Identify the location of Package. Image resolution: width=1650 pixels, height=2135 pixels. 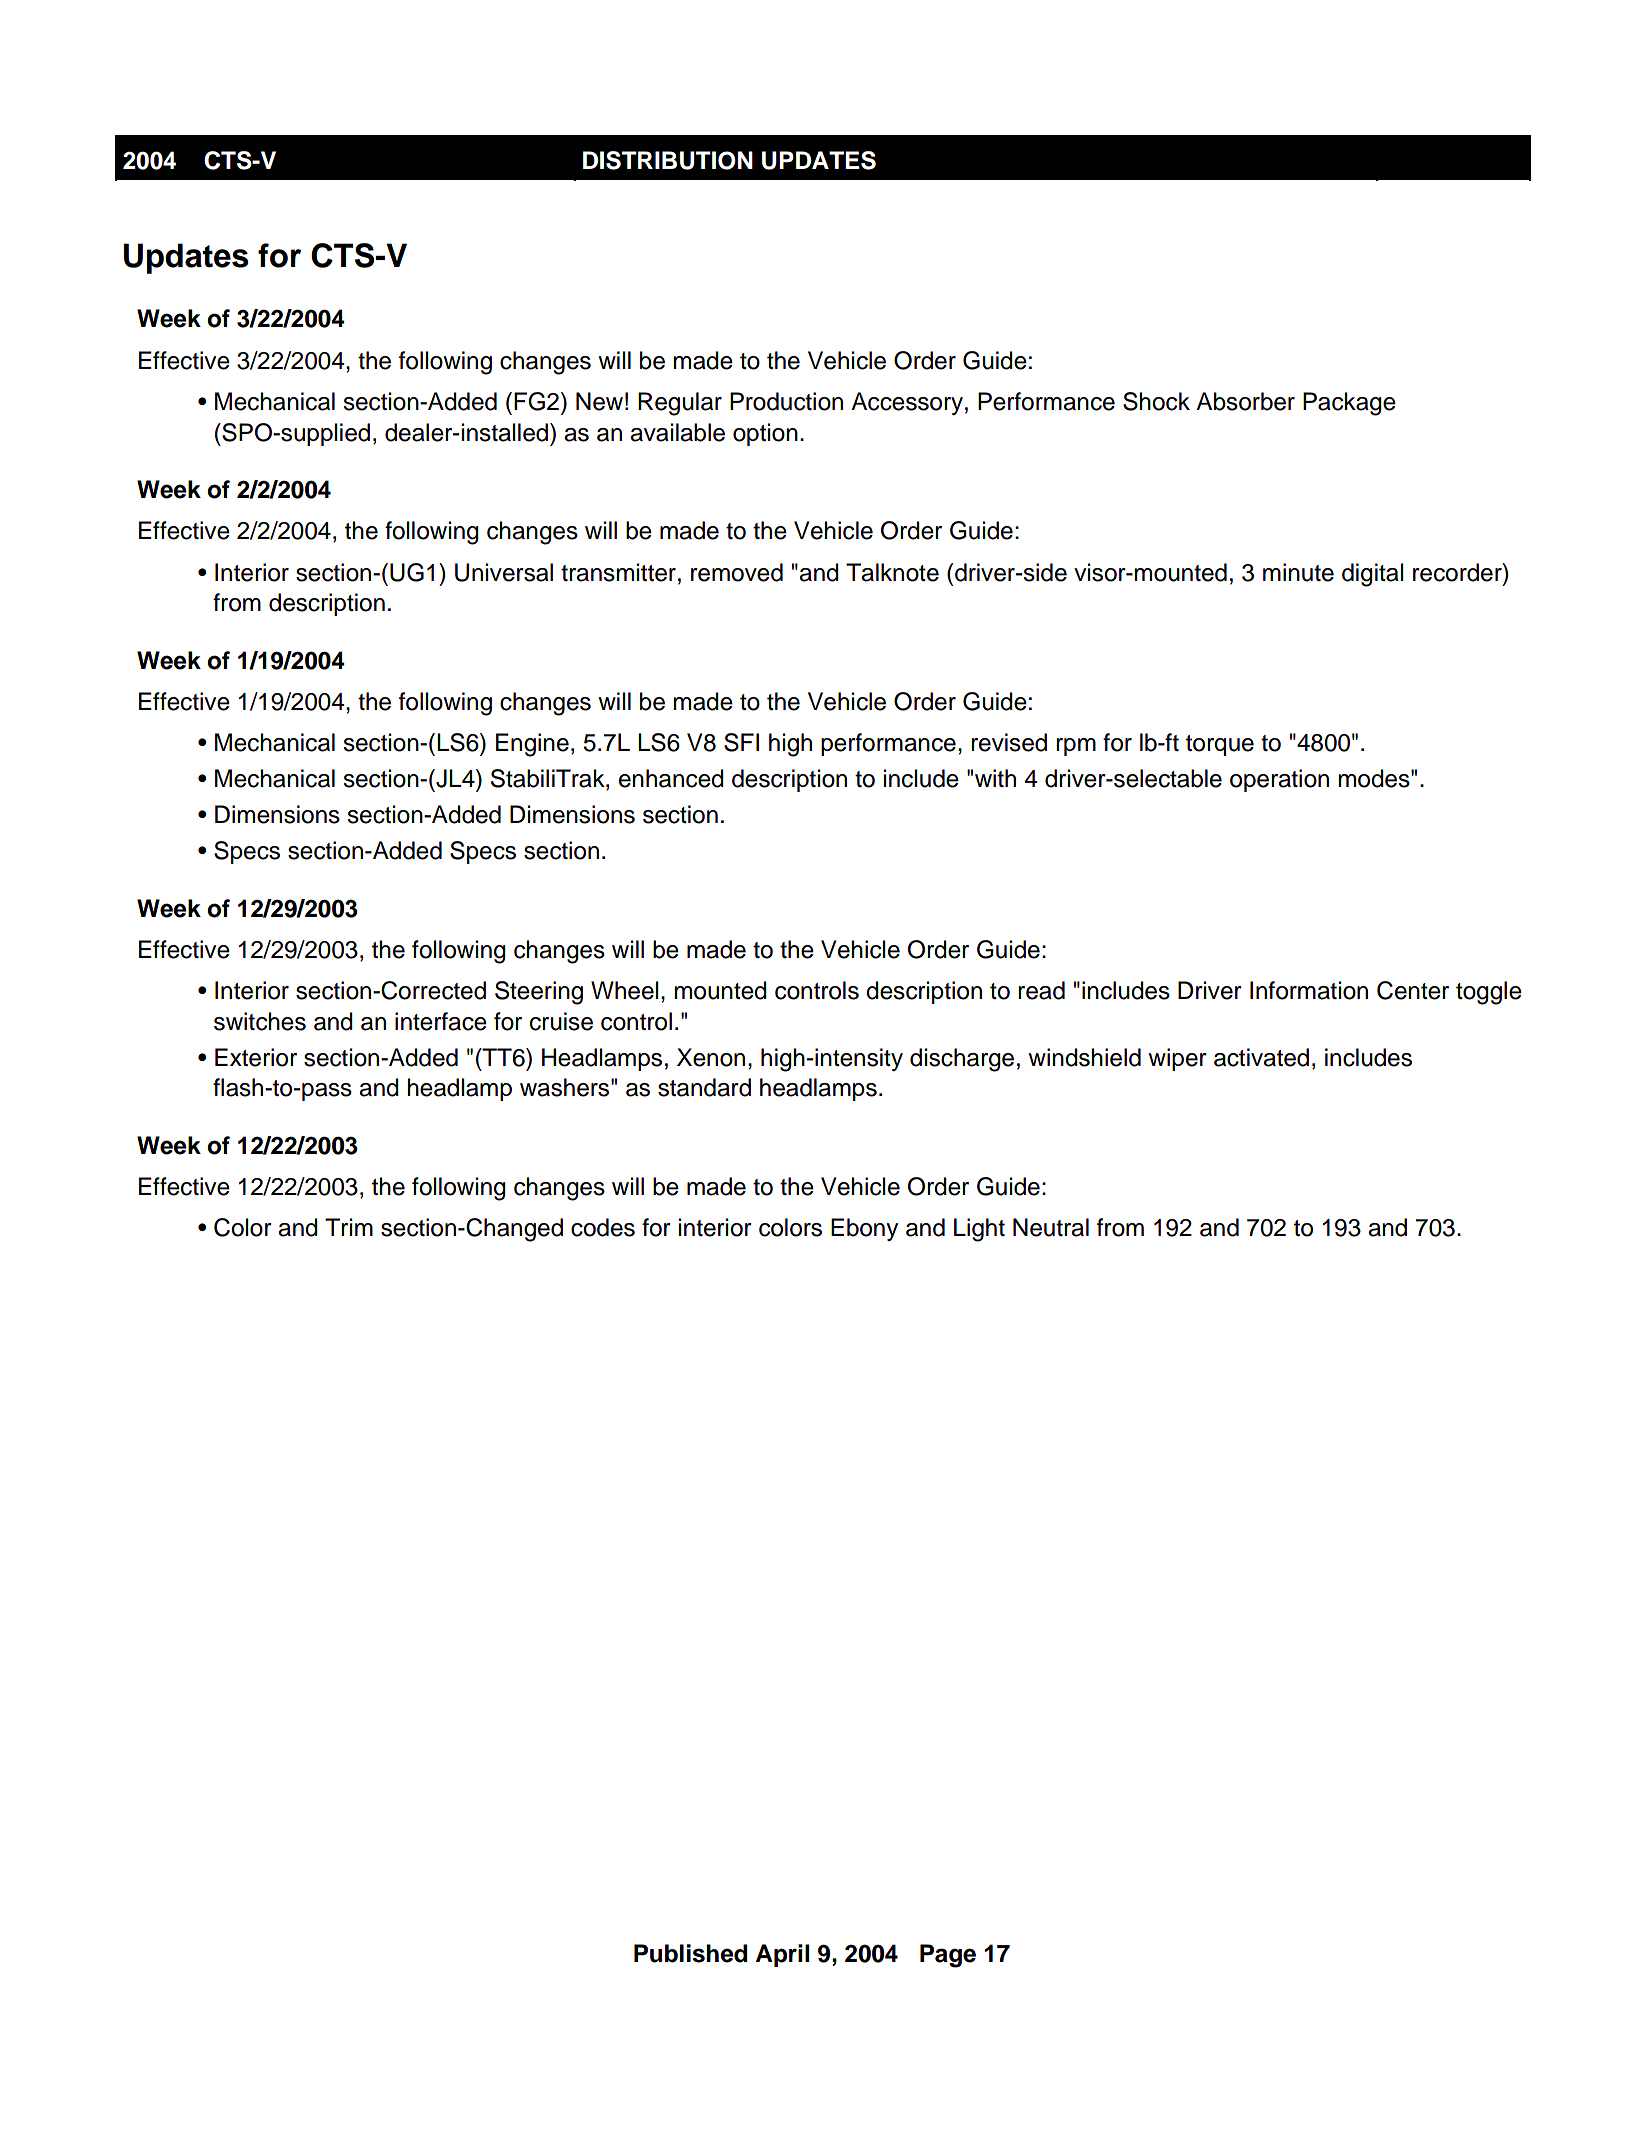
(1349, 404).
